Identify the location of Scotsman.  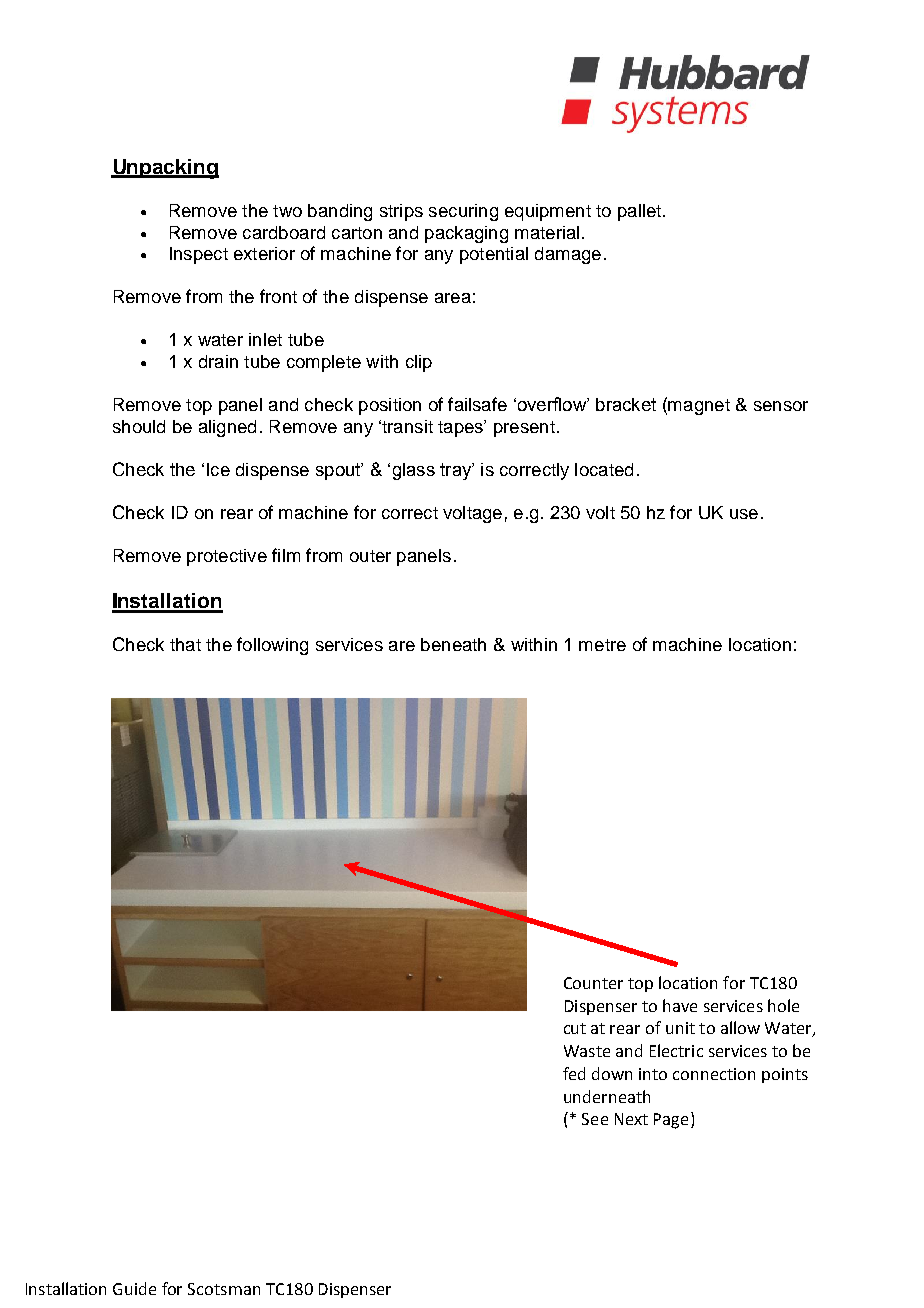
(224, 1289).
